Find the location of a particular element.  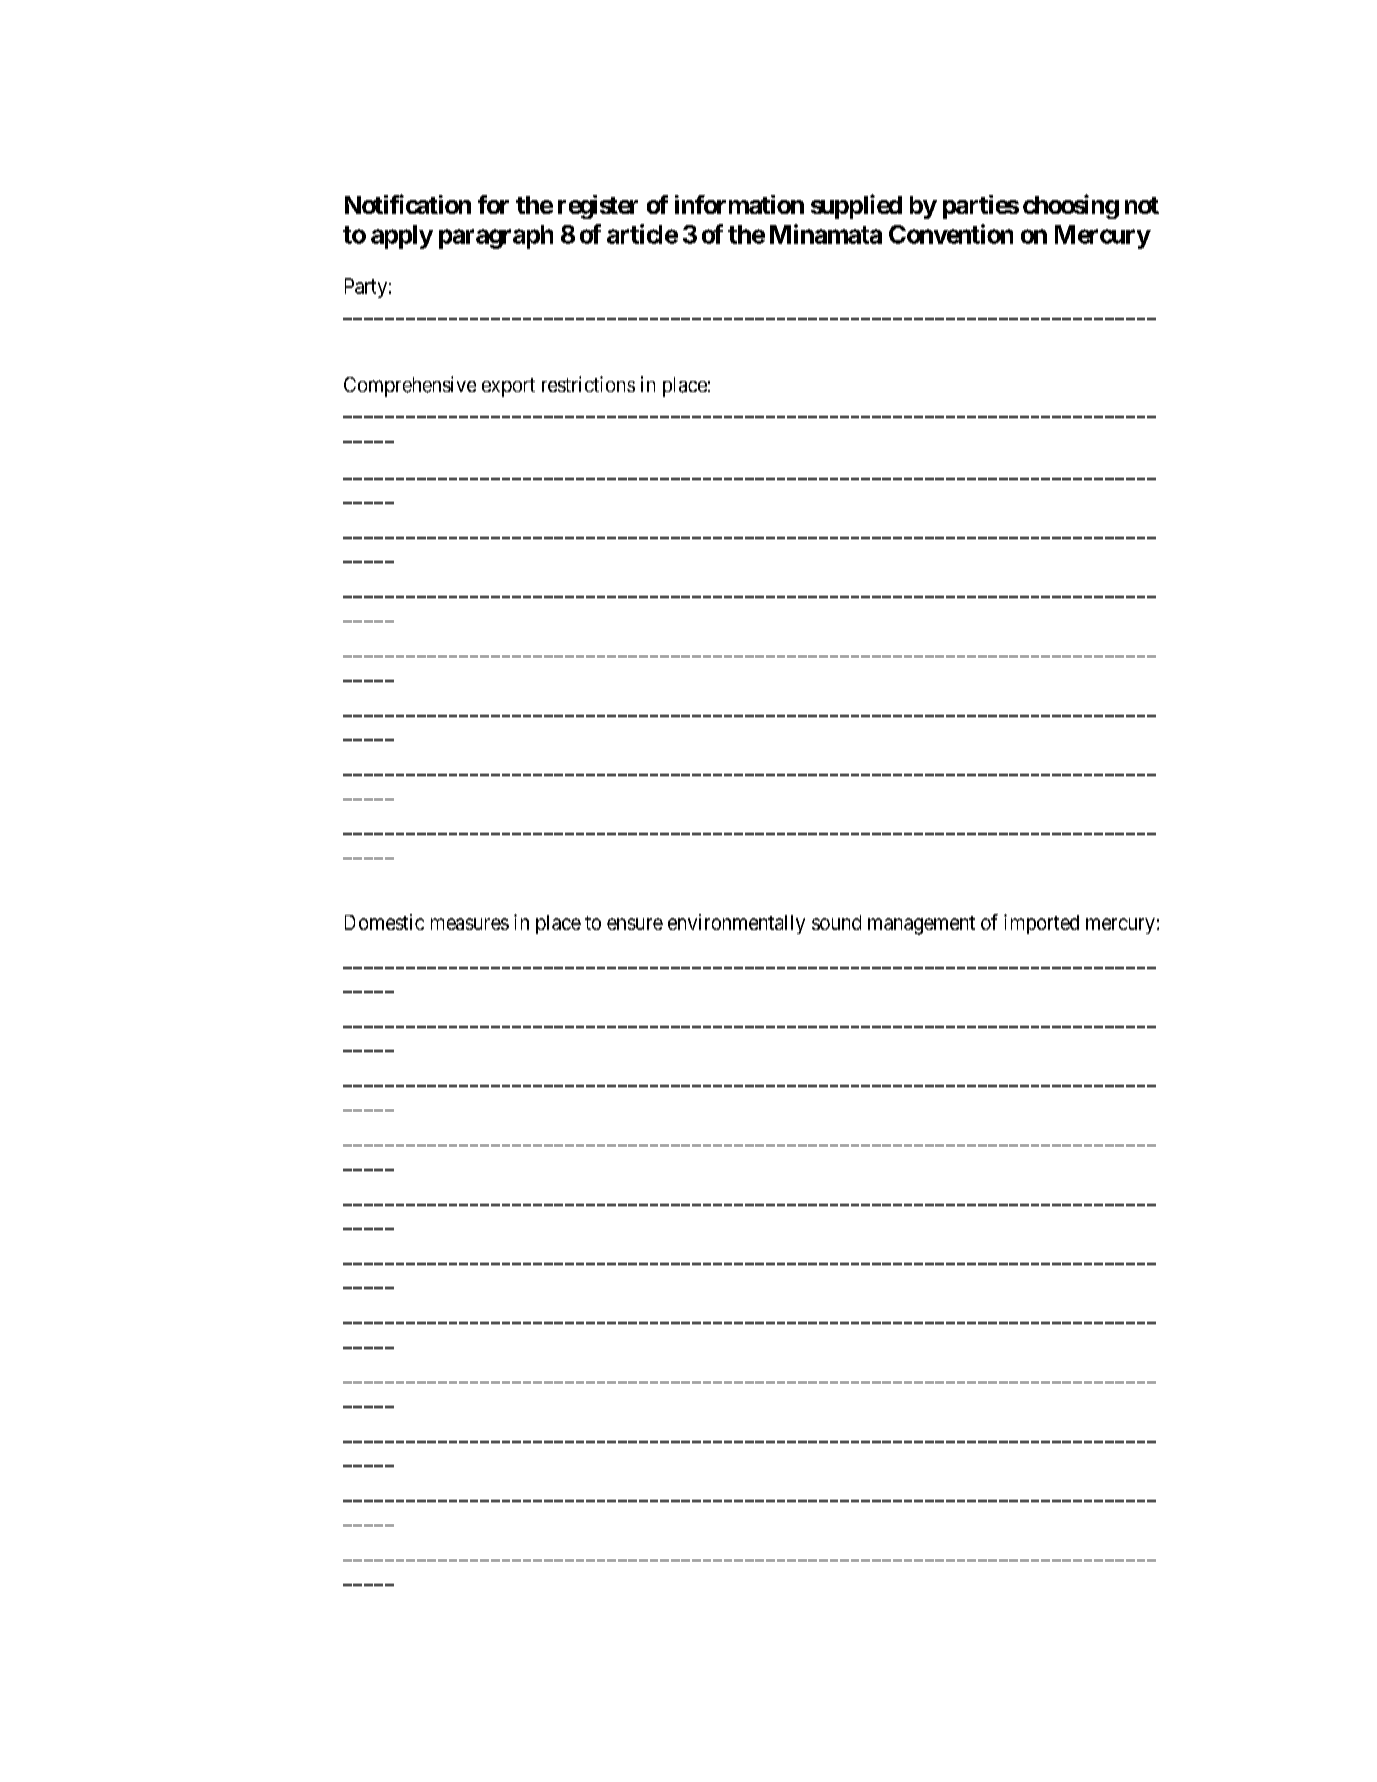

measures is located at coordinates (470, 924).
